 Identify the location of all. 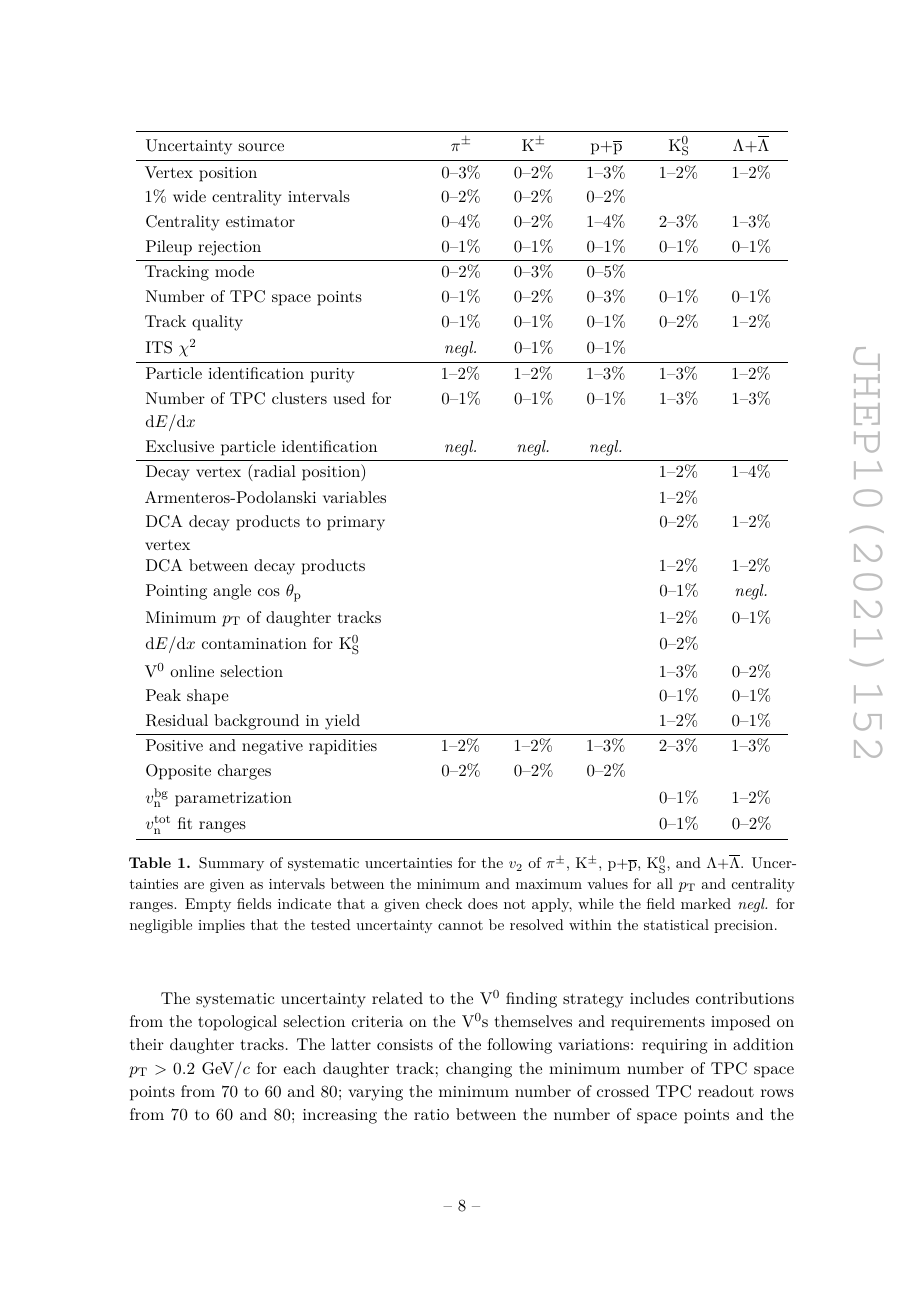
(665, 883).
